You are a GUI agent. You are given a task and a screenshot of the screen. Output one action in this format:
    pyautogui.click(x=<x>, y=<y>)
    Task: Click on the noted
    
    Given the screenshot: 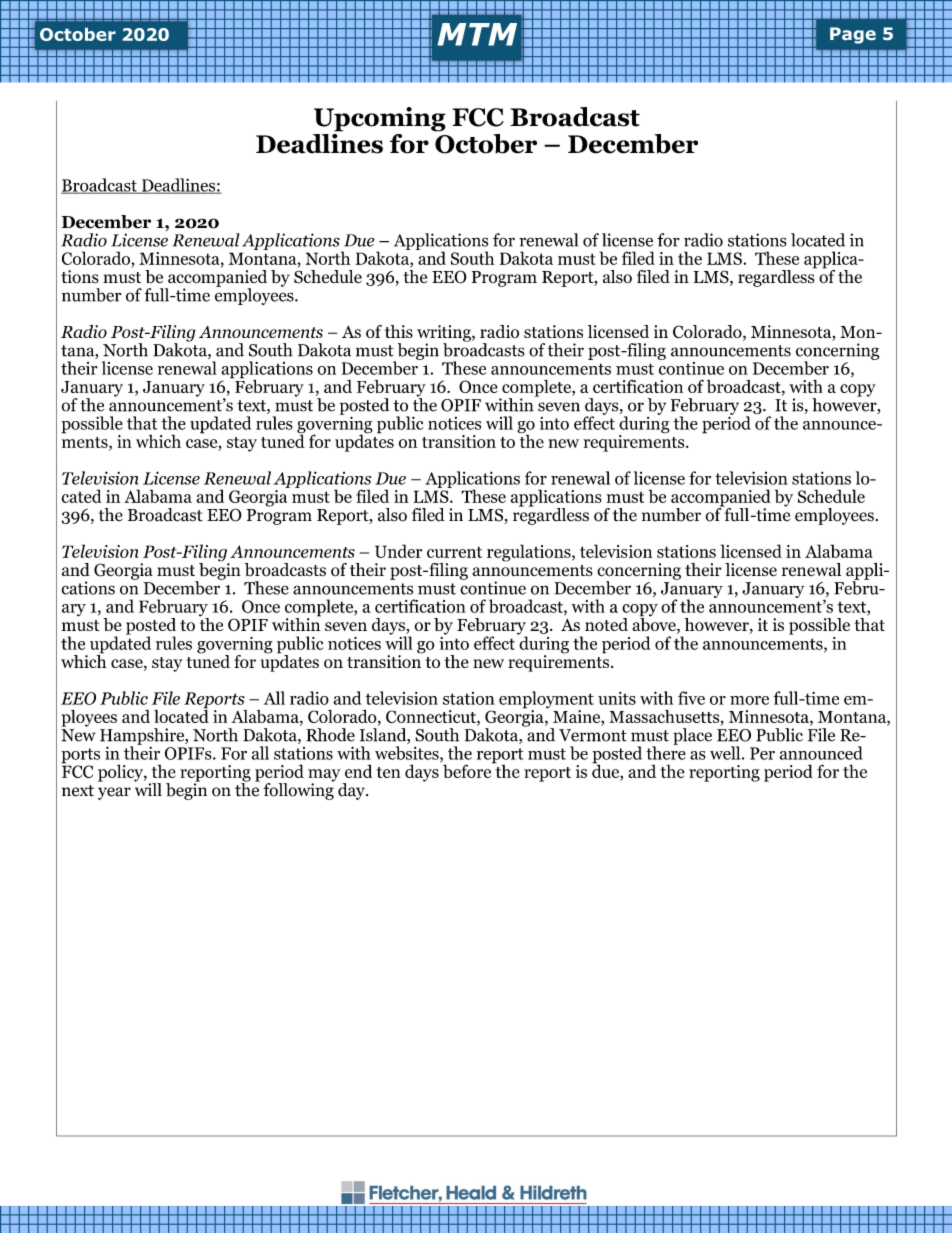 What is the action you would take?
    pyautogui.click(x=606, y=624)
